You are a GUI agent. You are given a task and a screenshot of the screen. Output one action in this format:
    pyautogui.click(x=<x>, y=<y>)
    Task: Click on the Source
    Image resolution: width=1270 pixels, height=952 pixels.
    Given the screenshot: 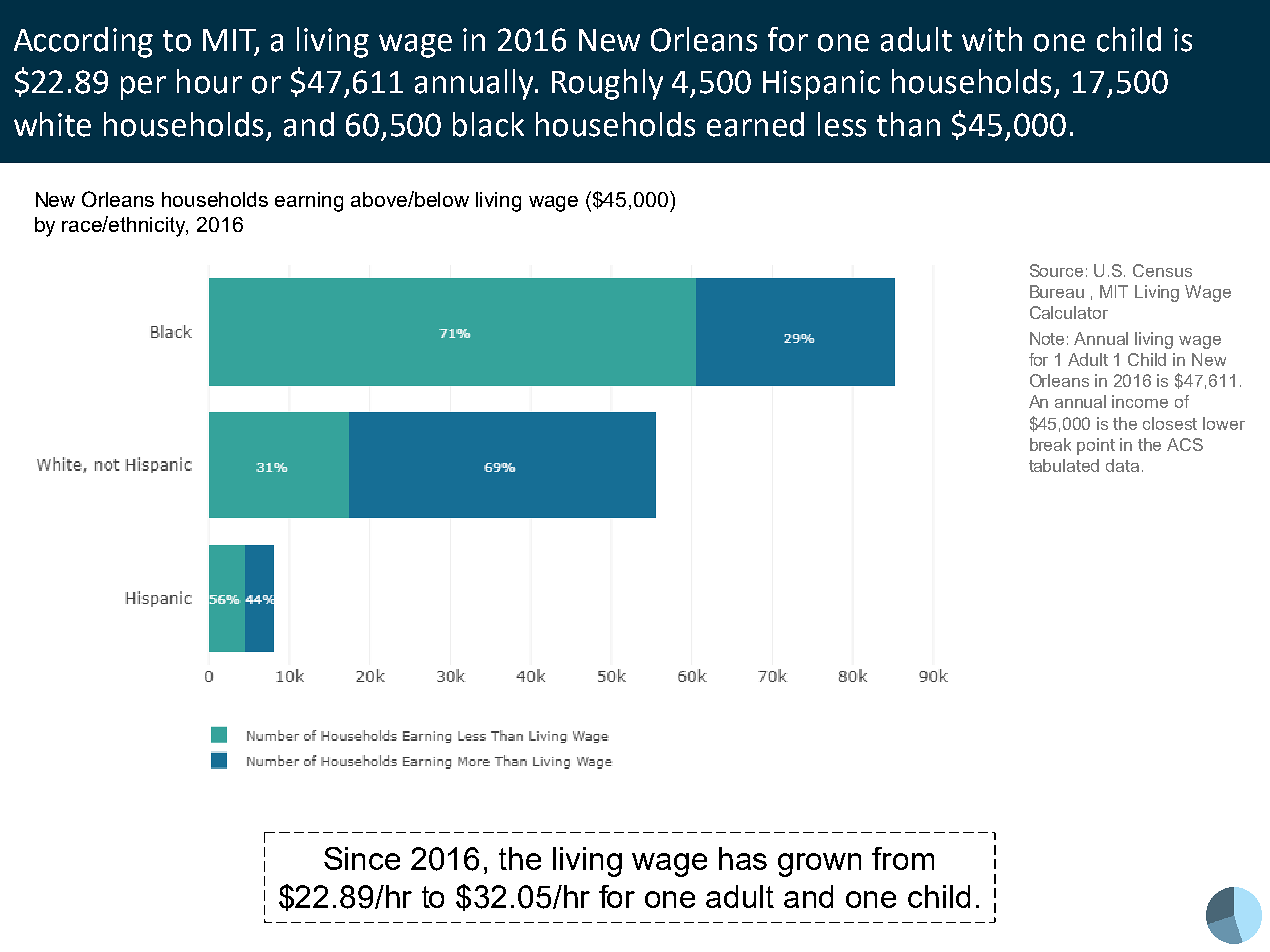 What is the action you would take?
    pyautogui.click(x=1056, y=270)
